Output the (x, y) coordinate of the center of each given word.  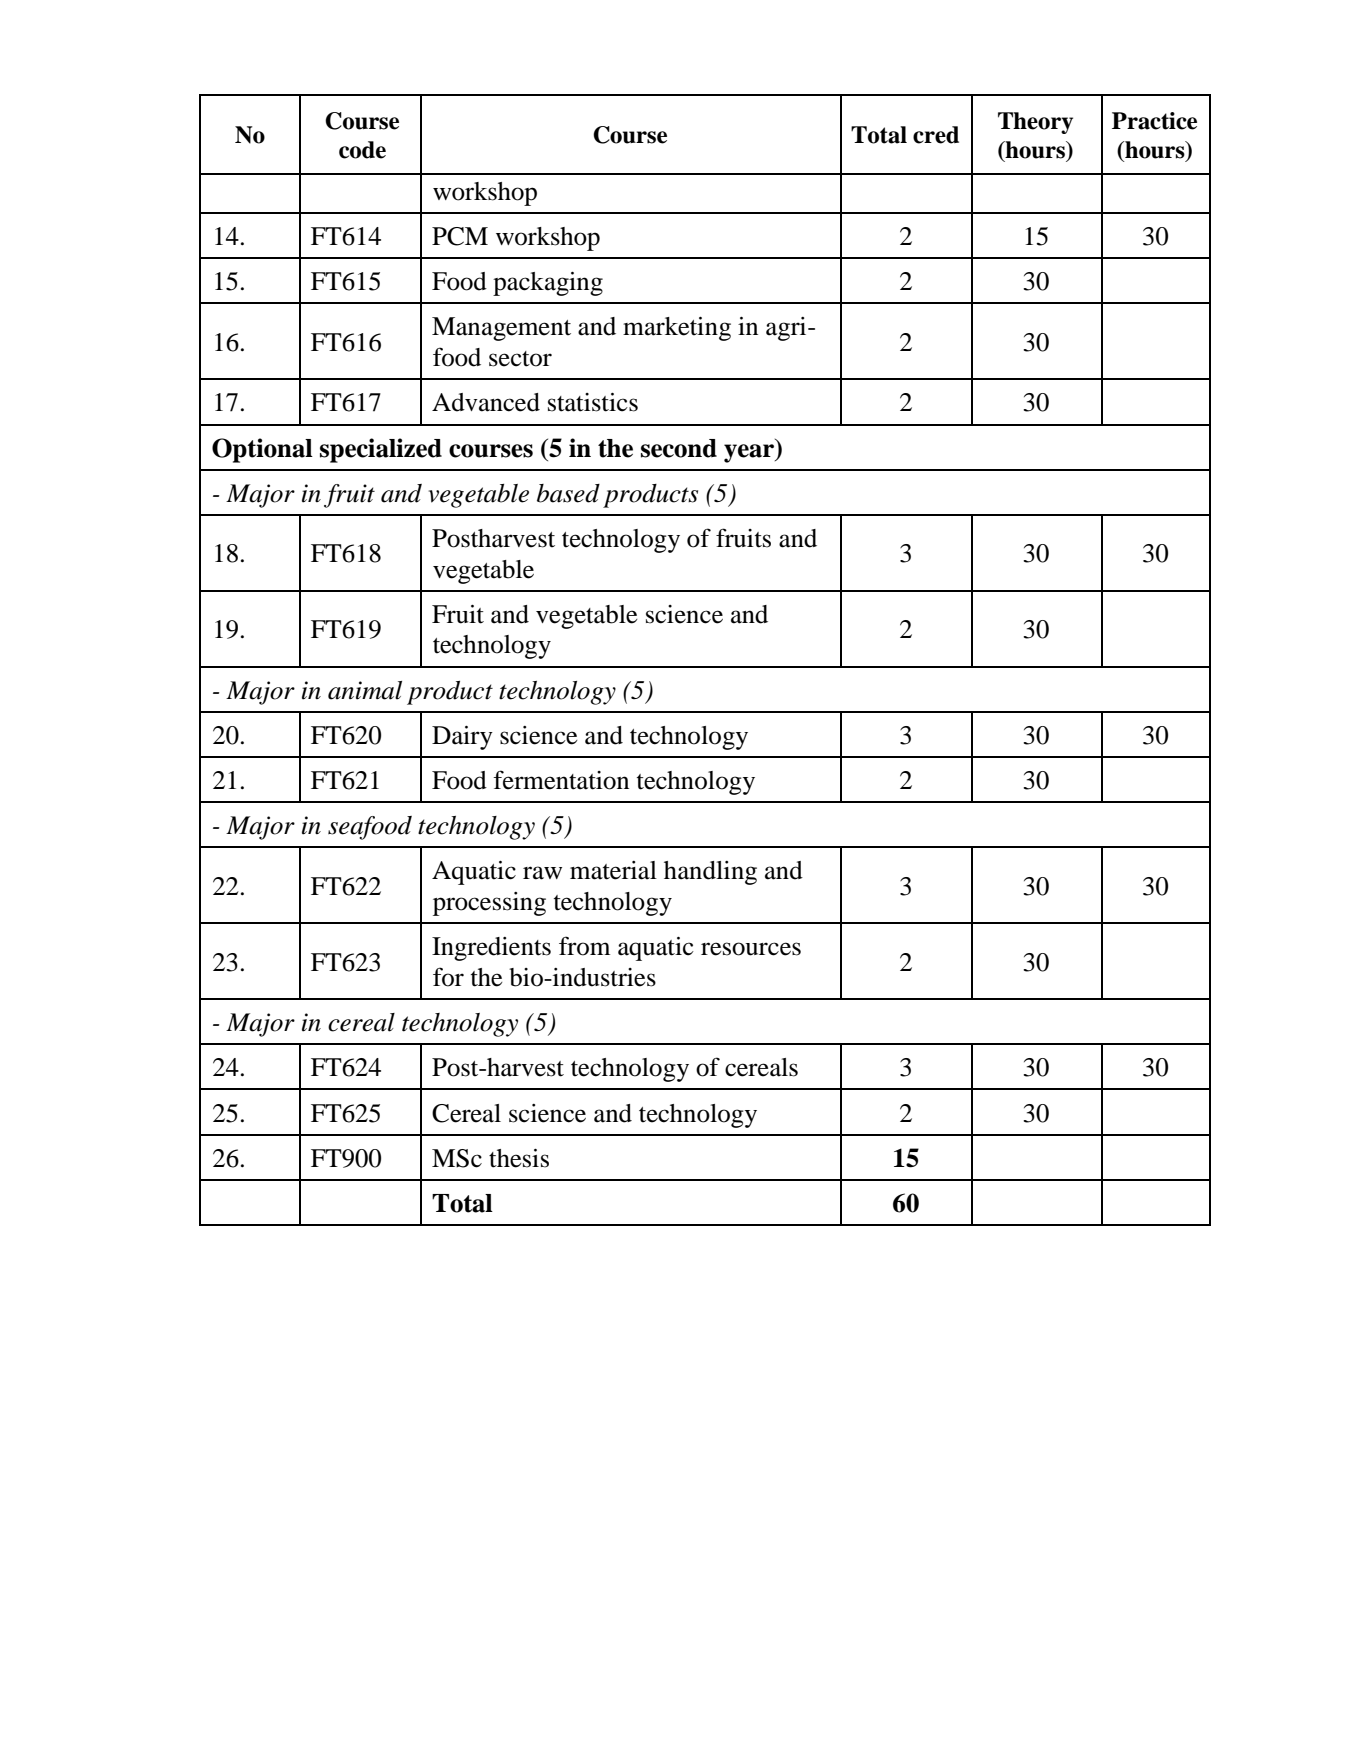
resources (751, 949)
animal (365, 690)
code (362, 150)
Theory (1035, 123)
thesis (519, 1158)
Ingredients (491, 949)
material (613, 870)
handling (710, 873)
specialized (381, 450)
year (750, 453)
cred (936, 135)
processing (489, 904)
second (679, 448)
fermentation (561, 780)
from (584, 946)
